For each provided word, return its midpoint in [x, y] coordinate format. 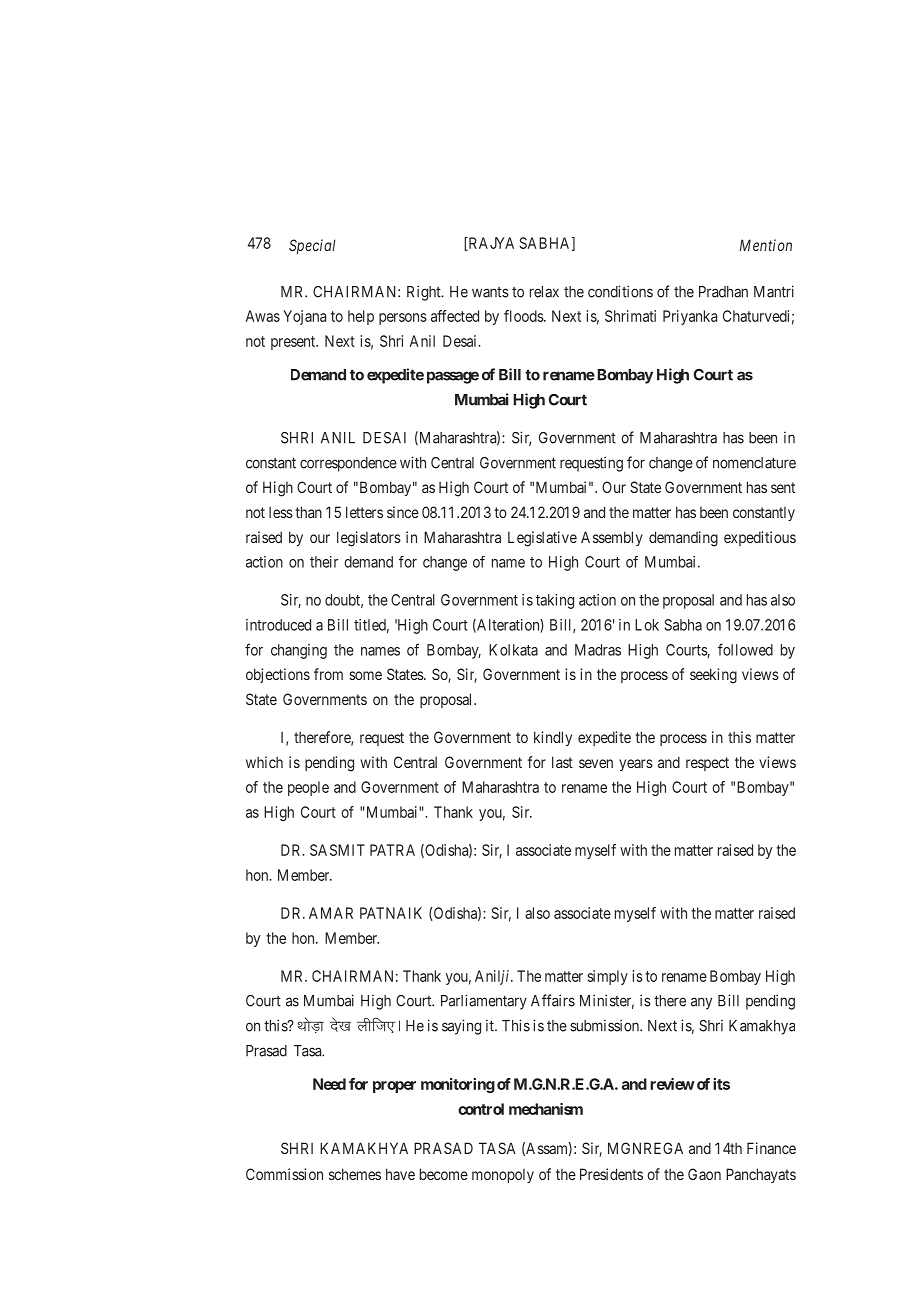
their [324, 562]
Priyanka [690, 317]
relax [544, 292]
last [562, 762]
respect [707, 764]
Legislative [542, 539]
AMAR [331, 913]
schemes [355, 1174]
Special [312, 246]
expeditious [760, 538]
